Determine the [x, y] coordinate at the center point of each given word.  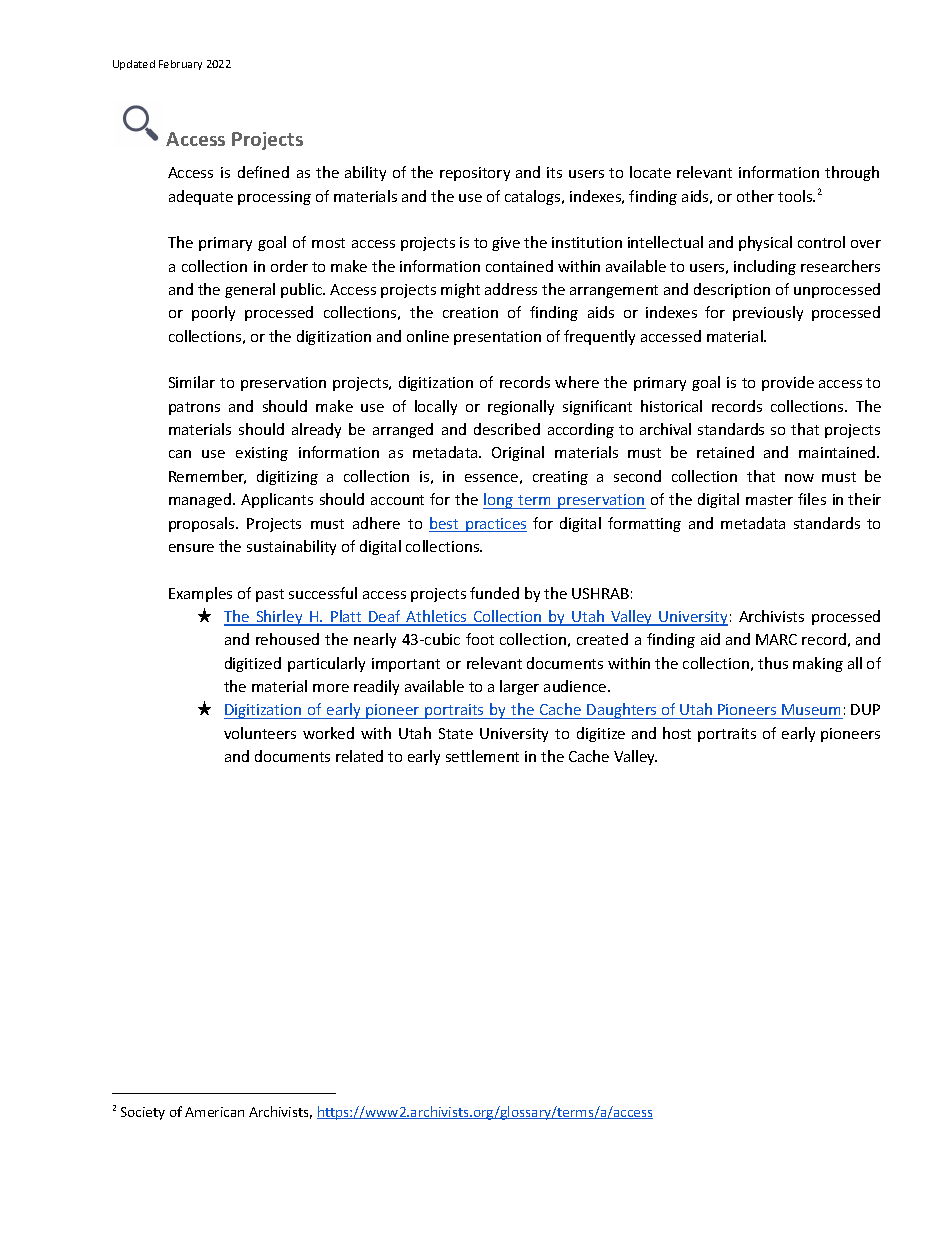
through [852, 173]
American [214, 1112]
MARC [776, 639]
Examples [200, 594]
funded [494, 593]
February [180, 65]
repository [475, 174]
